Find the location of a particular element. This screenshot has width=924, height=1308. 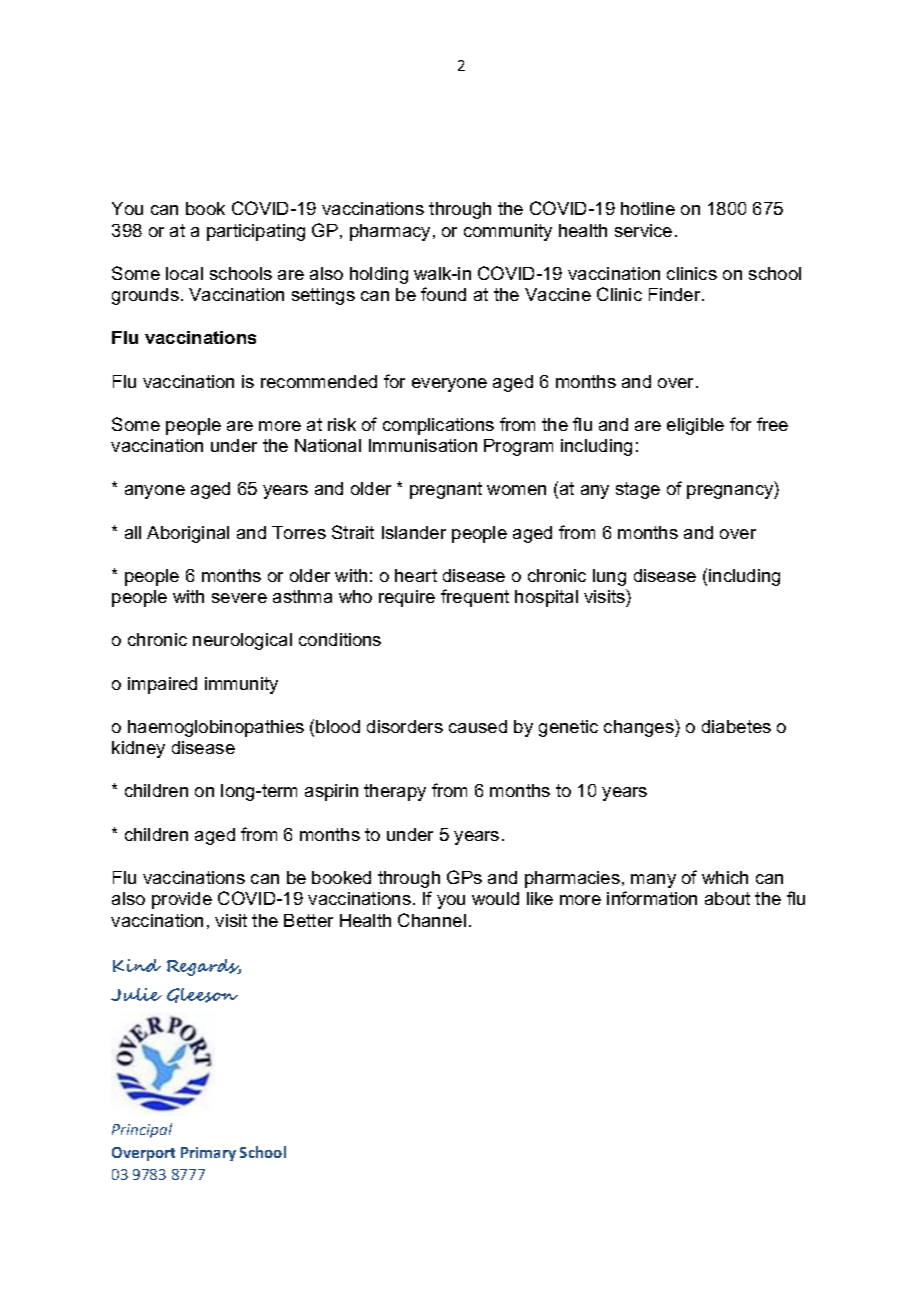

community is located at coordinates (508, 232).
